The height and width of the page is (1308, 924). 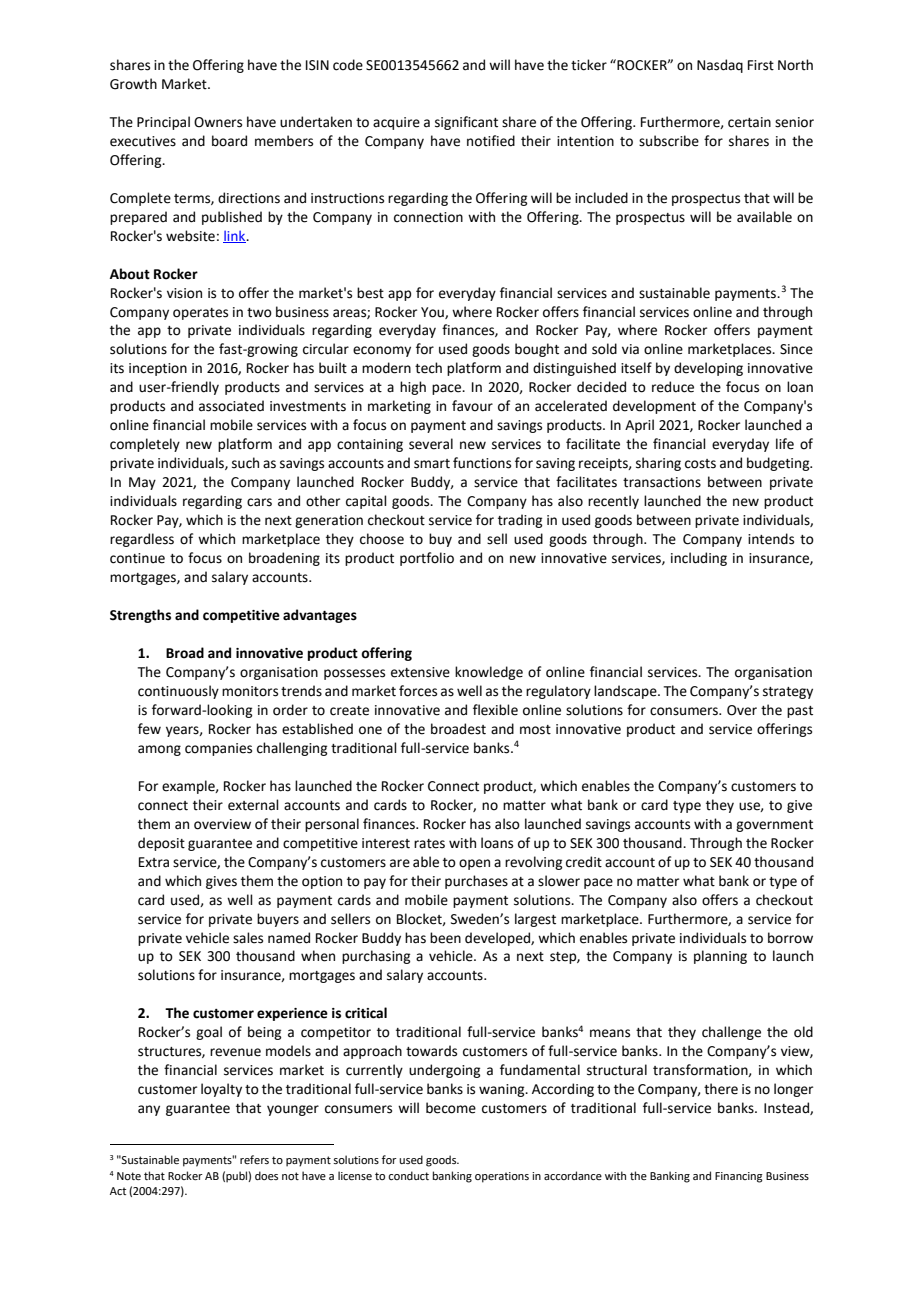 I want to click on significant, so click(x=466, y=123).
